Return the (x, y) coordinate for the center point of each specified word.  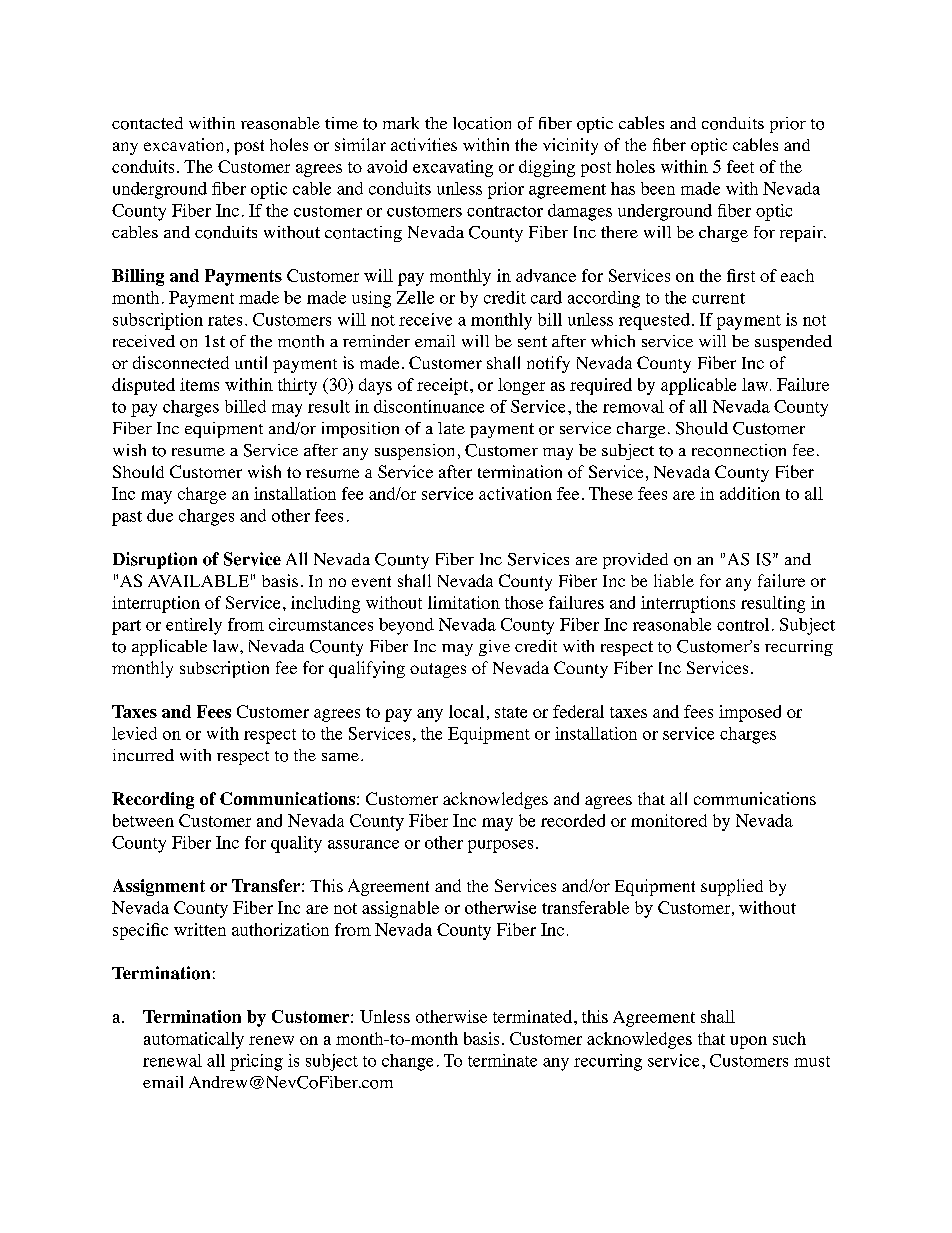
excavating (453, 168)
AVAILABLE (198, 581)
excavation (183, 144)
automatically (194, 1040)
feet (740, 166)
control (743, 624)
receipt (444, 386)
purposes (500, 846)
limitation (464, 602)
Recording (153, 800)
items (199, 384)
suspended (793, 343)
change (407, 1062)
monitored (669, 820)
